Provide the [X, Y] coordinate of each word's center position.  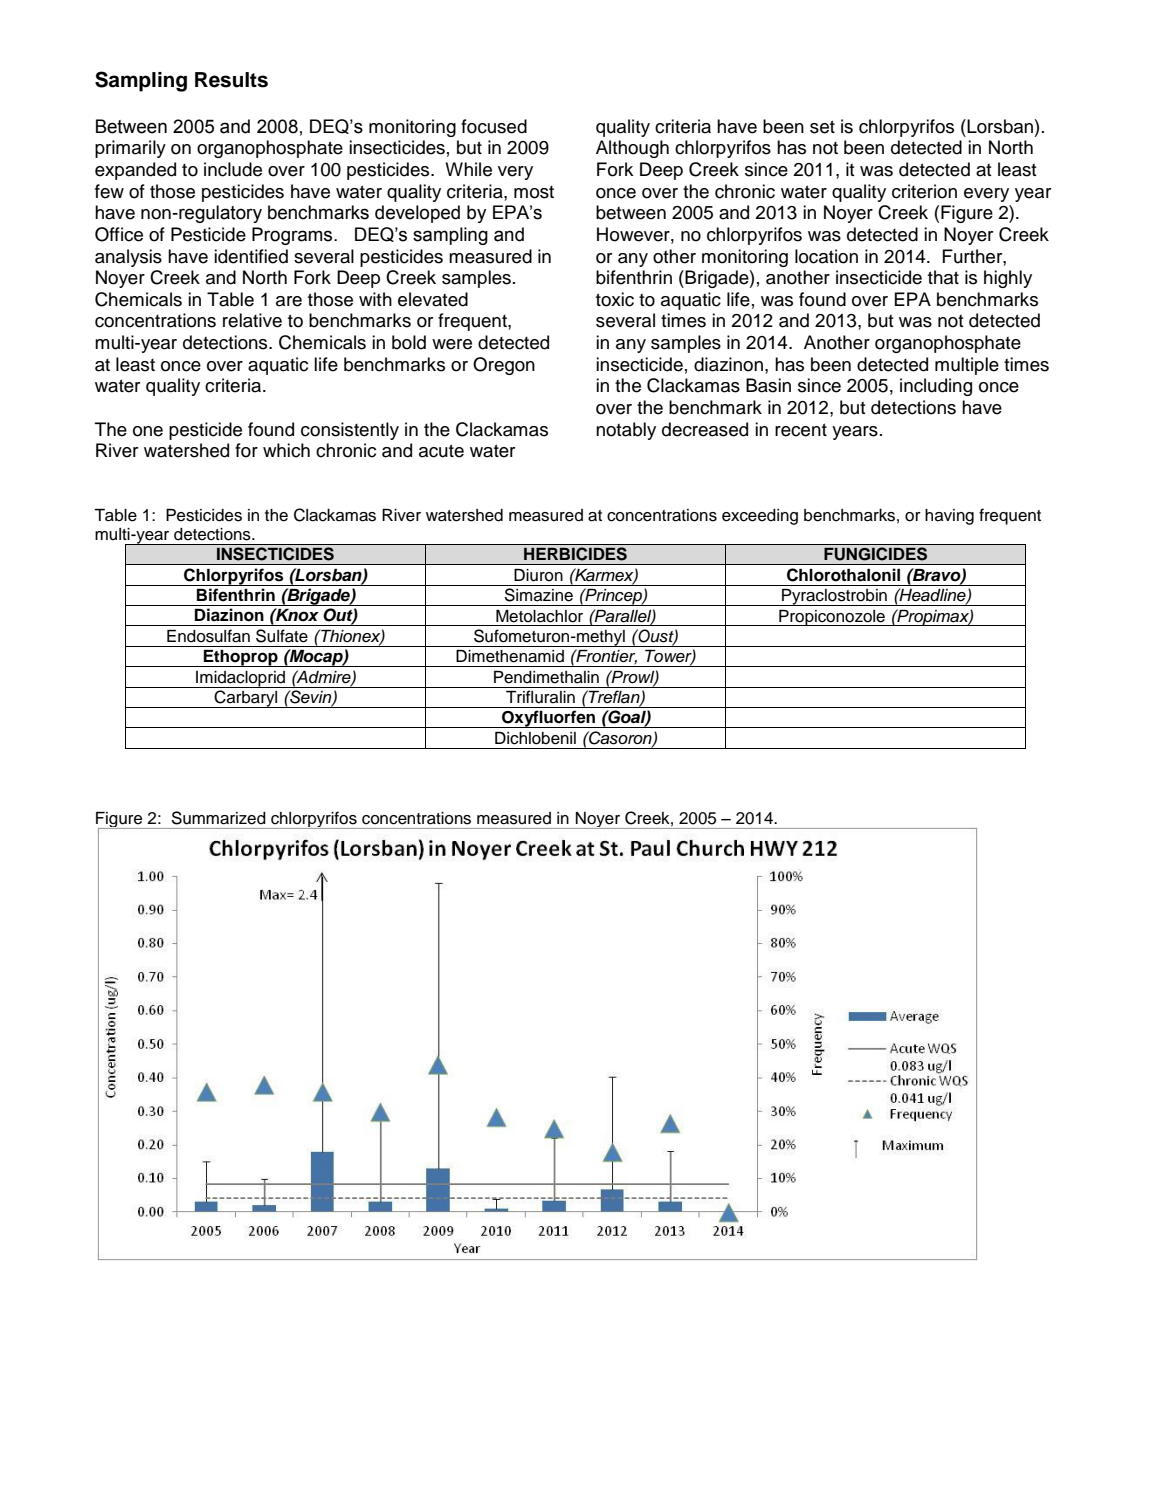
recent [801, 430]
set [822, 127]
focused [494, 126]
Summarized [218, 818]
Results [231, 80]
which [286, 450]
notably [626, 431]
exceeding [760, 517]
